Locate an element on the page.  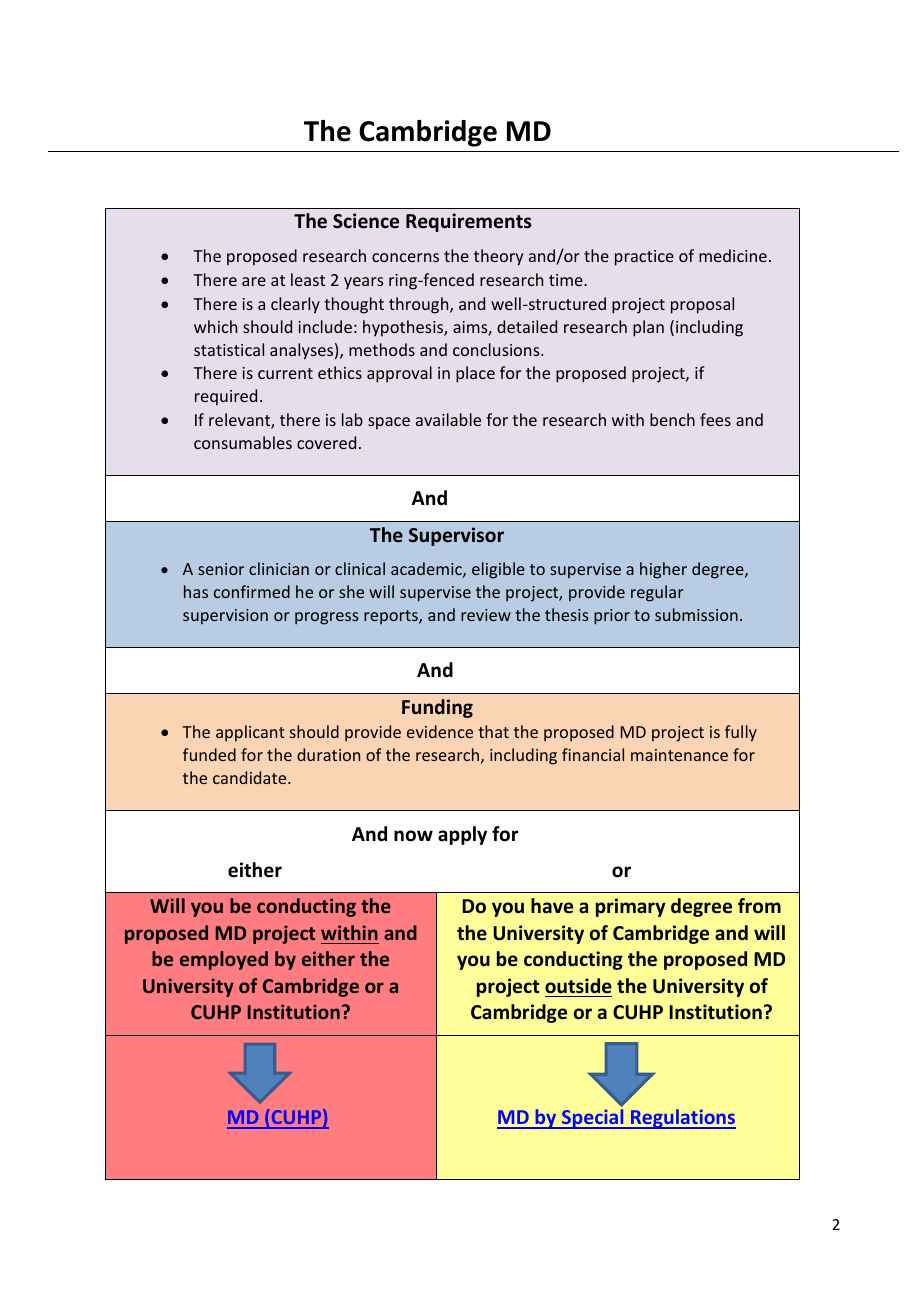
are is located at coordinates (254, 281).
